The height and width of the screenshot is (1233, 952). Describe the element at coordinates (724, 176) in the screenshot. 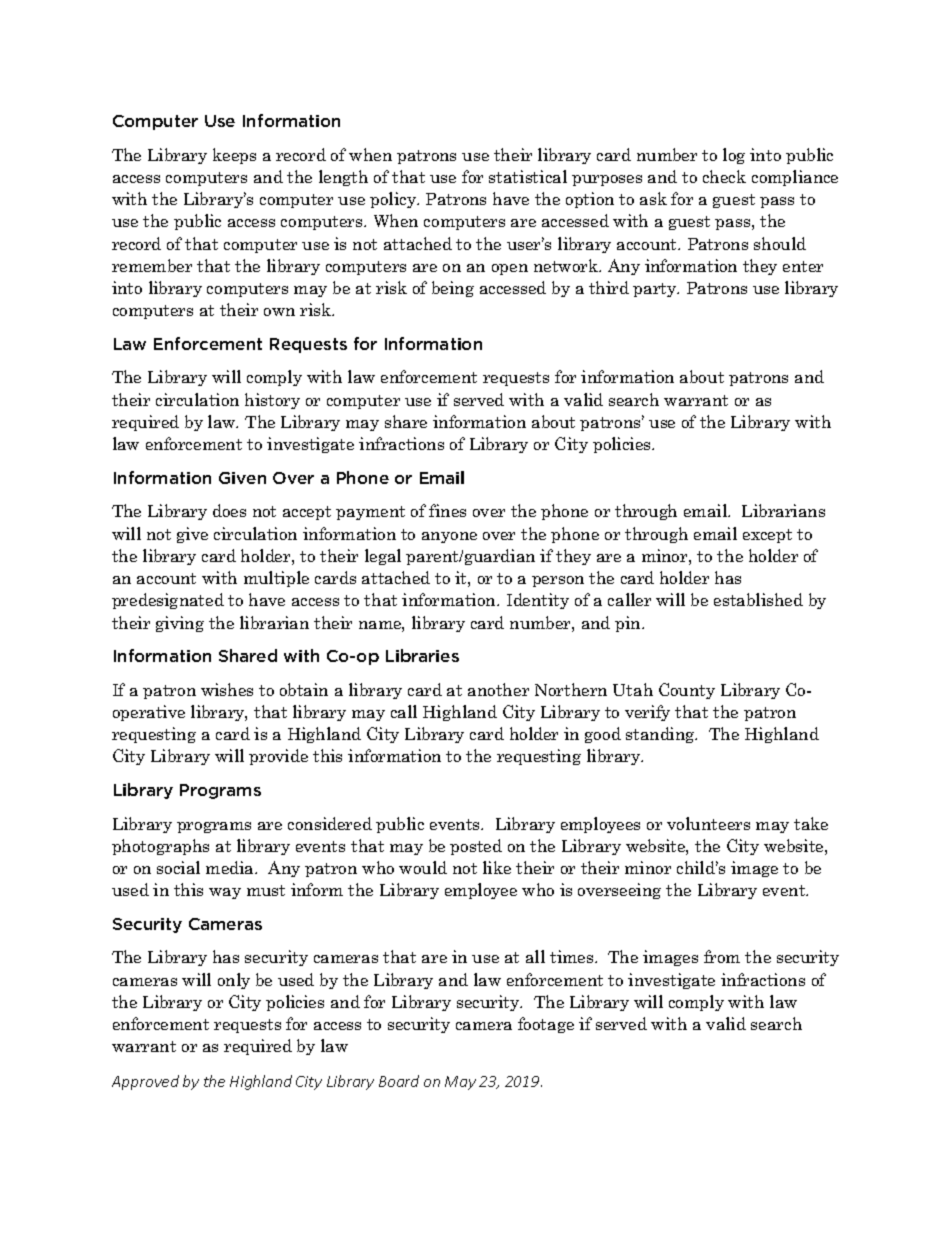

I see `check` at that location.
